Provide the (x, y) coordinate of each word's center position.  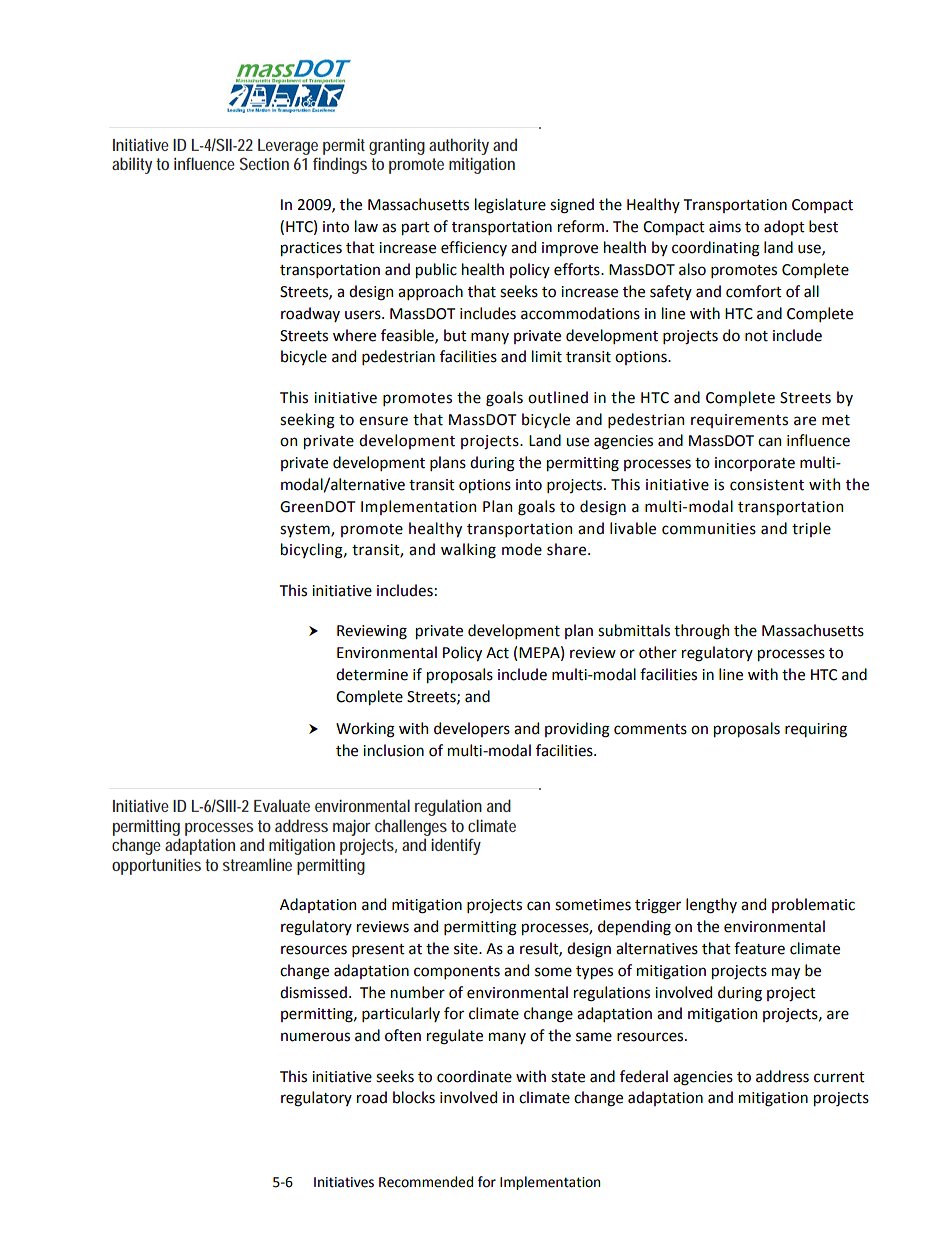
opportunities (156, 867)
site (467, 949)
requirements (739, 421)
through (701, 632)
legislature (510, 206)
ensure (383, 421)
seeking (307, 421)
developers (472, 729)
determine (372, 674)
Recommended (426, 1182)
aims (725, 227)
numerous (315, 1037)
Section (264, 163)
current (839, 1077)
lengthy (711, 906)
